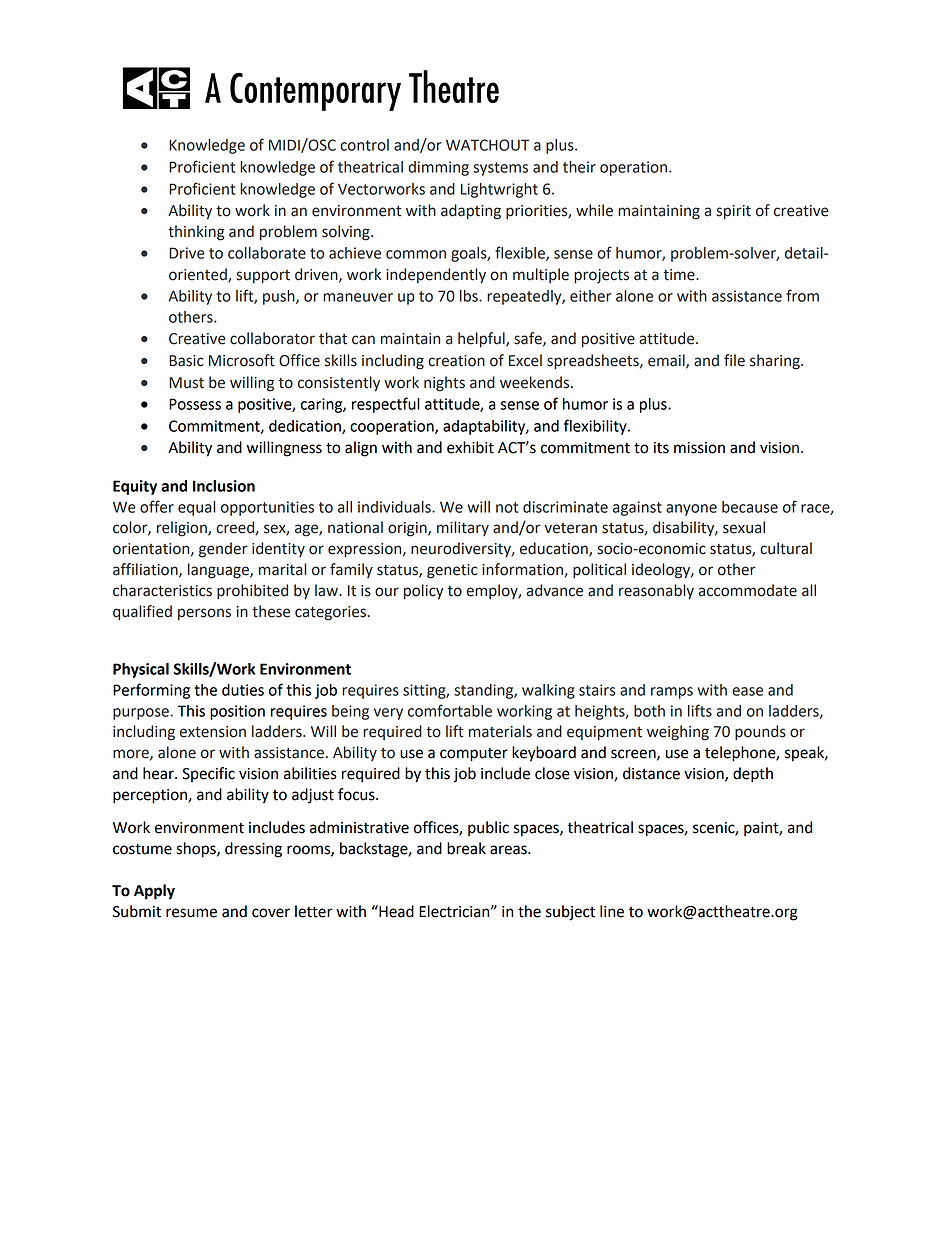 The image size is (952, 1233). What do you see at coordinates (699, 448) in the screenshot?
I see `mission` at bounding box center [699, 448].
